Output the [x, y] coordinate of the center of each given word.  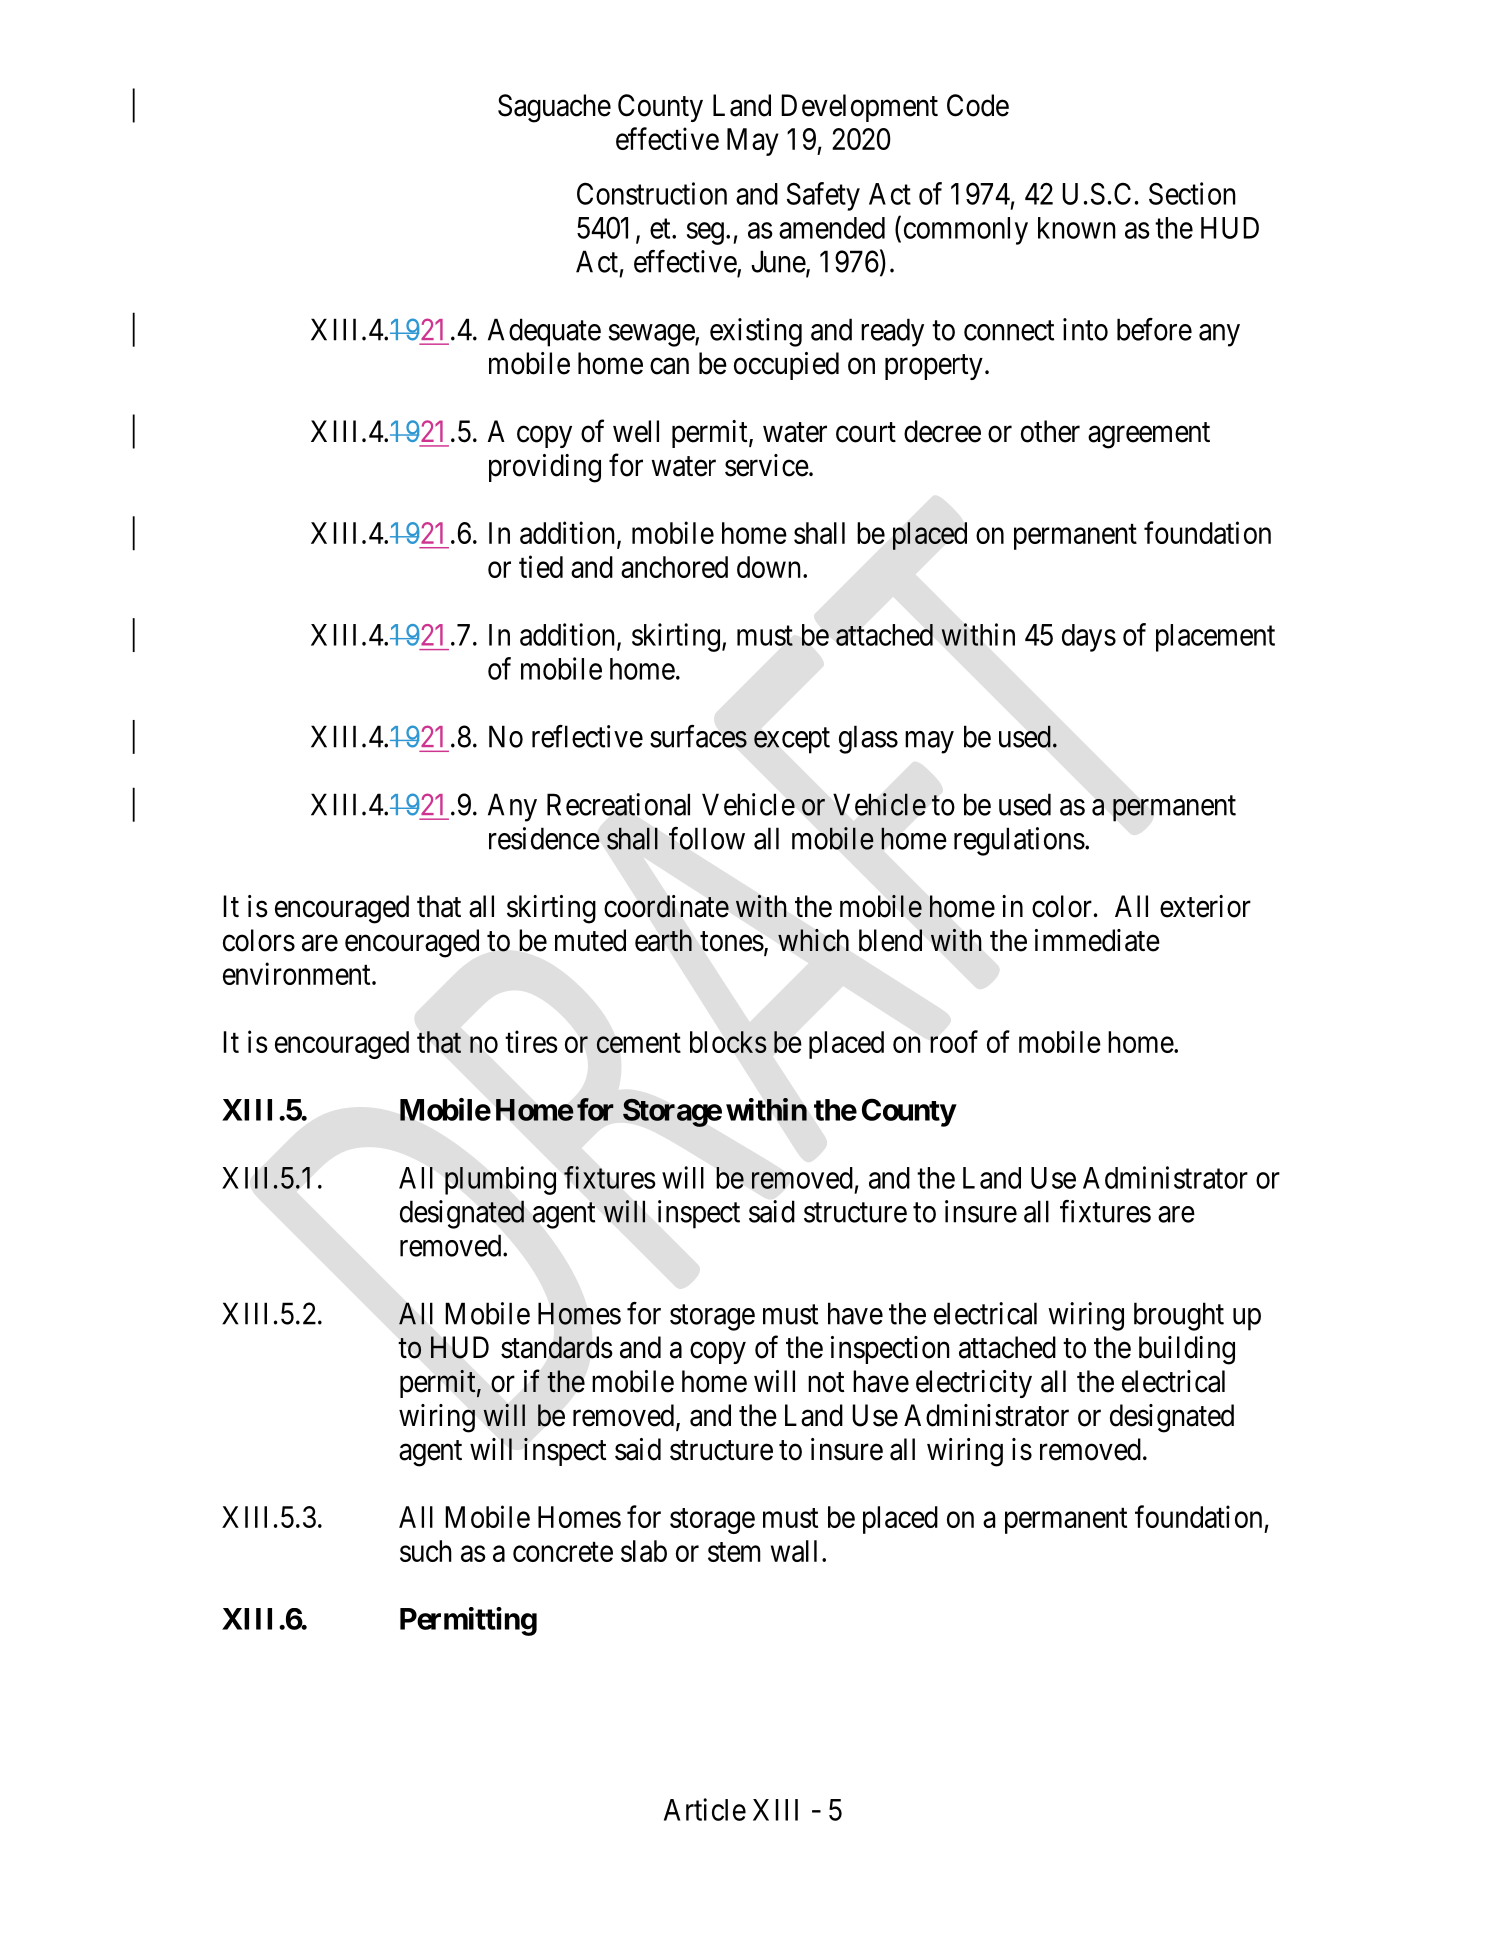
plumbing [500, 1180]
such [426, 1551]
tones [732, 941]
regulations [1019, 841]
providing [545, 468]
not [826, 1382]
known [1077, 228]
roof [954, 1041]
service [767, 465]
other [1050, 431]
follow [707, 838]
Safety [823, 196]
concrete [563, 1552]
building [1187, 1350]
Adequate [544, 332]
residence [544, 838]
